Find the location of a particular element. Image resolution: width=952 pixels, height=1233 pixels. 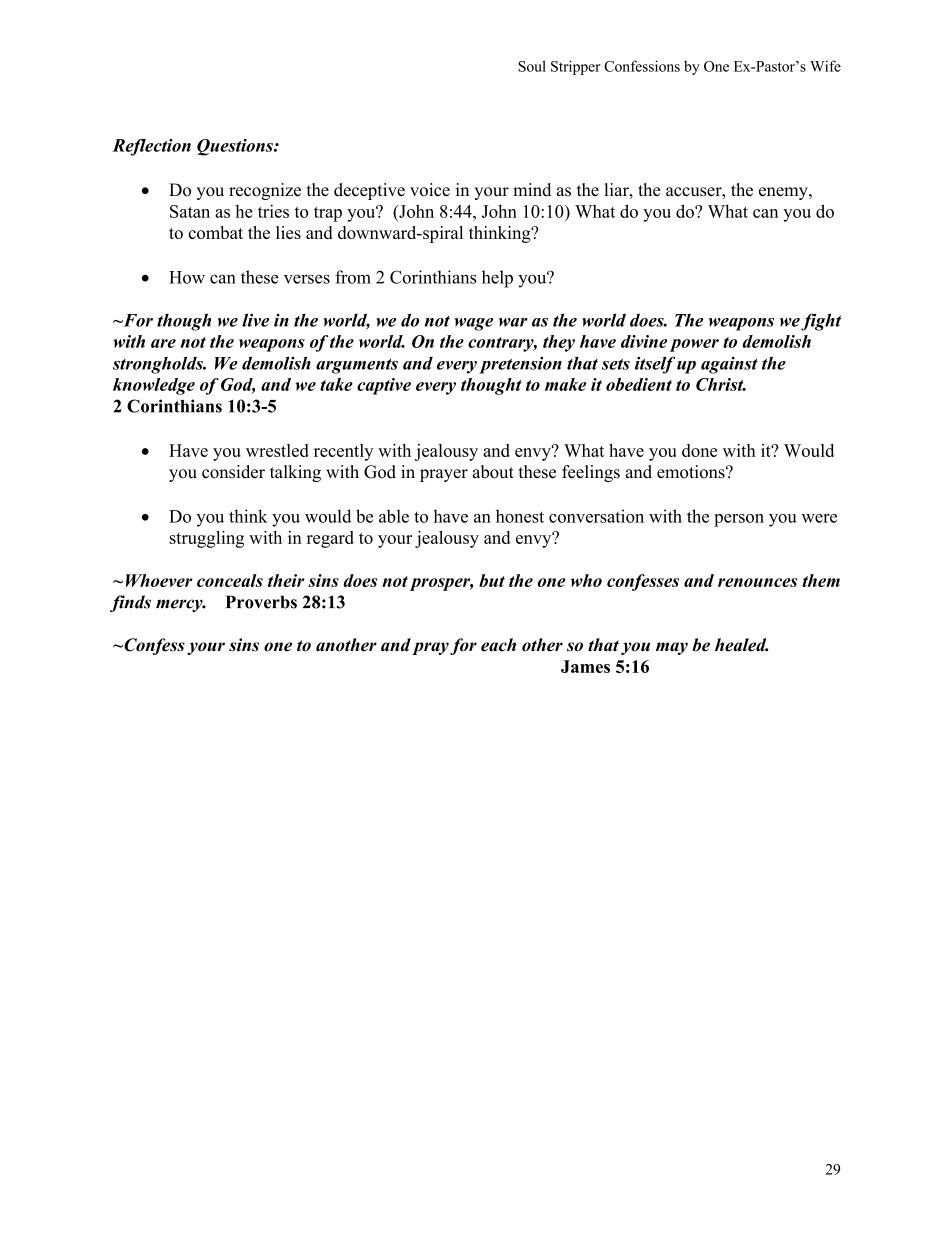

pretension is located at coordinates (520, 365).
